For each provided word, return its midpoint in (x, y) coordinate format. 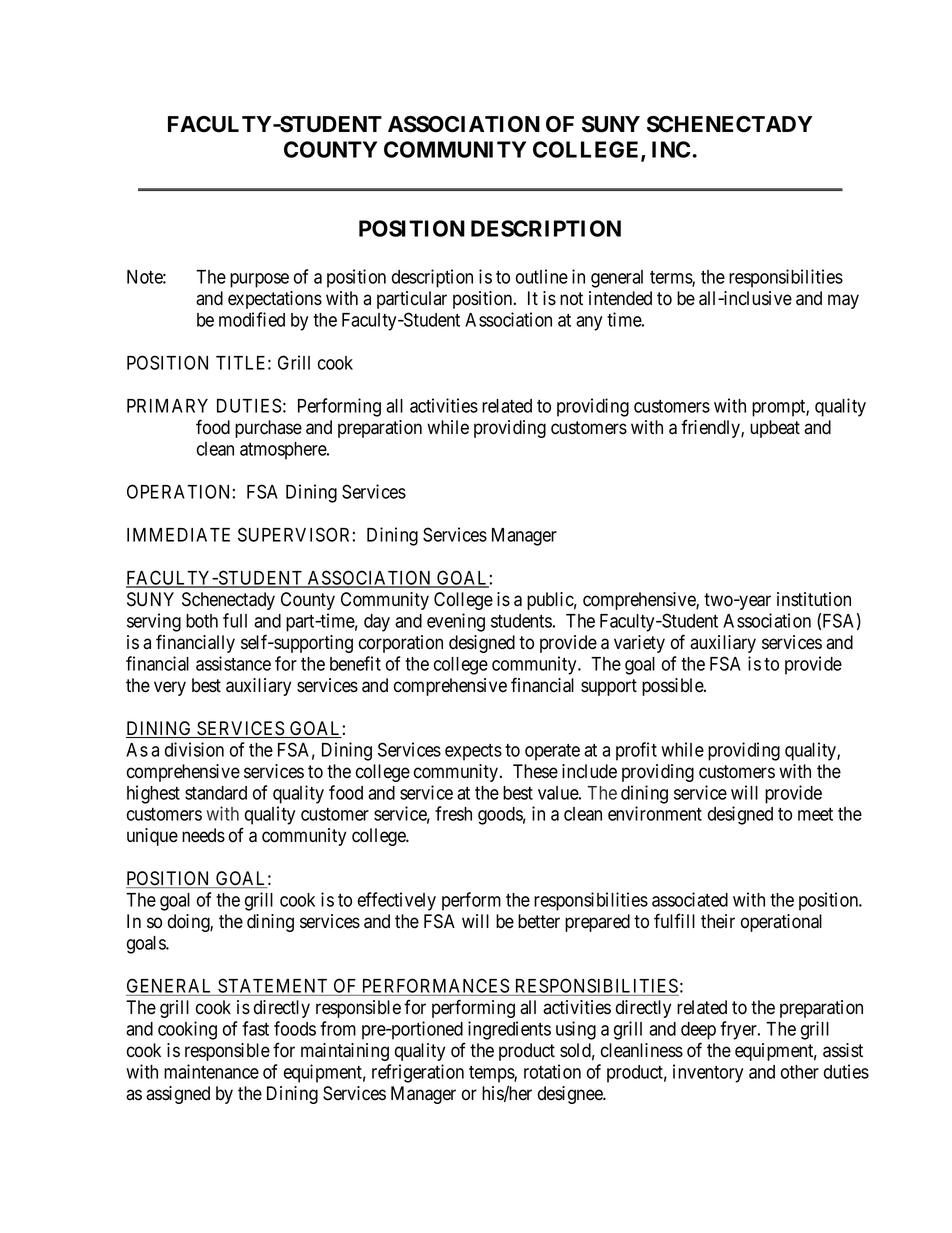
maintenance (211, 1071)
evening (456, 622)
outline (542, 276)
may (843, 301)
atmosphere (284, 451)
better (539, 921)
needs (203, 835)
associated (690, 899)
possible (673, 687)
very (170, 688)
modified (252, 319)
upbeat (775, 429)
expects (473, 752)
